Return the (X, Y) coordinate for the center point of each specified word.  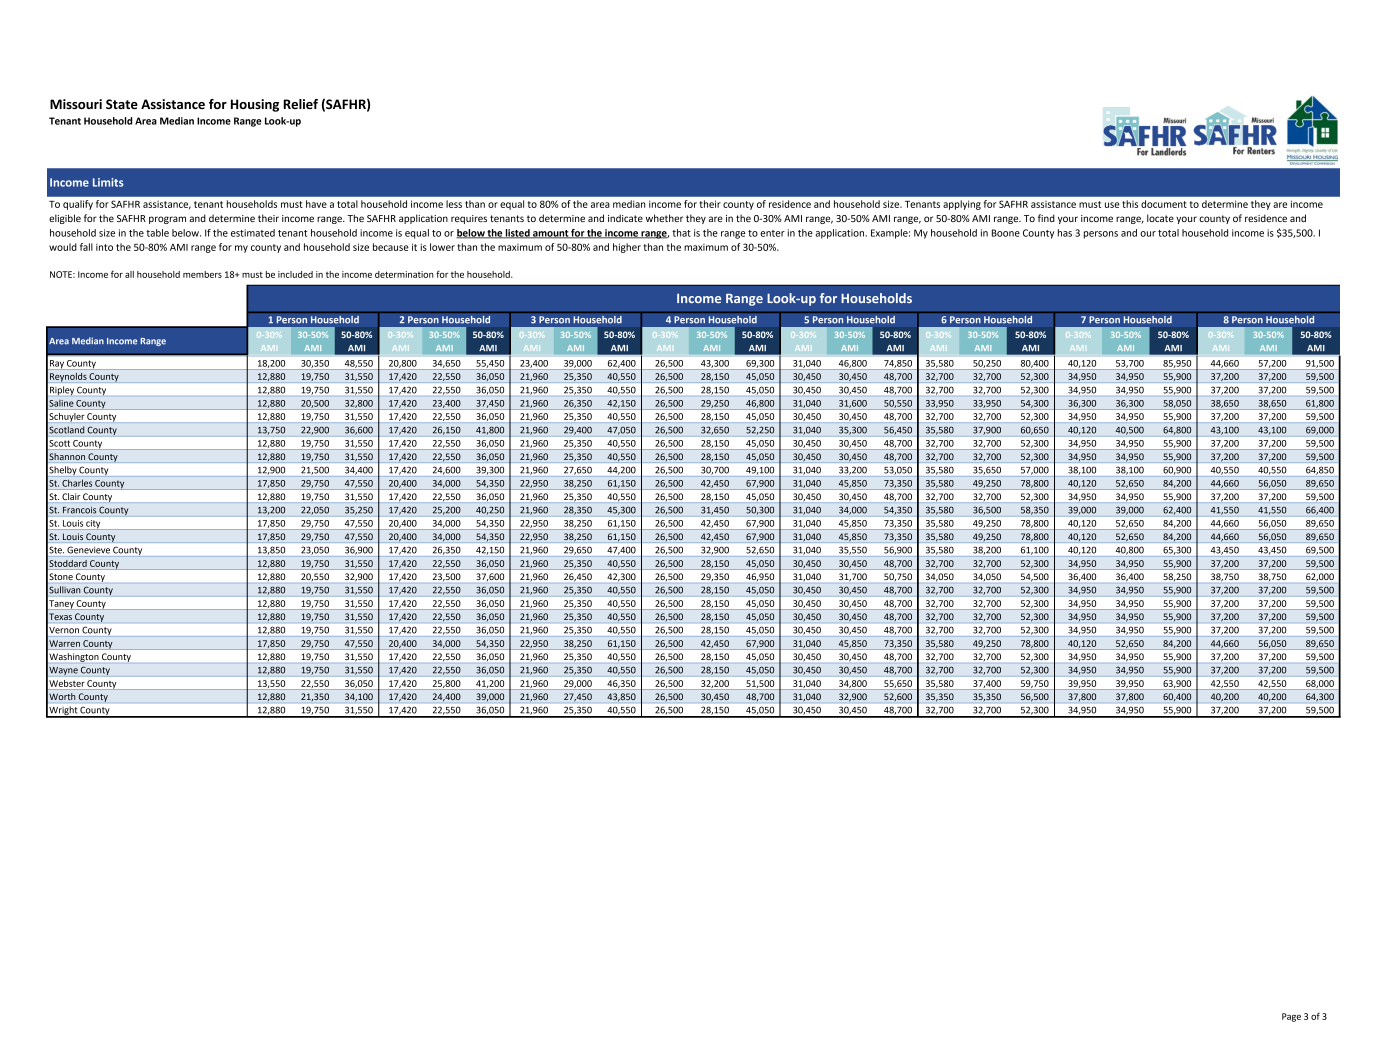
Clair (71, 496)
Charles (77, 483)
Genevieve (88, 550)
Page (1291, 1017)
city (93, 524)
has (1065, 233)
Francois (79, 510)
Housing (255, 105)
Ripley (62, 390)
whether (664, 218)
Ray (57, 365)
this (1130, 204)
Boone (1006, 233)
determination (404, 274)
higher (627, 248)
